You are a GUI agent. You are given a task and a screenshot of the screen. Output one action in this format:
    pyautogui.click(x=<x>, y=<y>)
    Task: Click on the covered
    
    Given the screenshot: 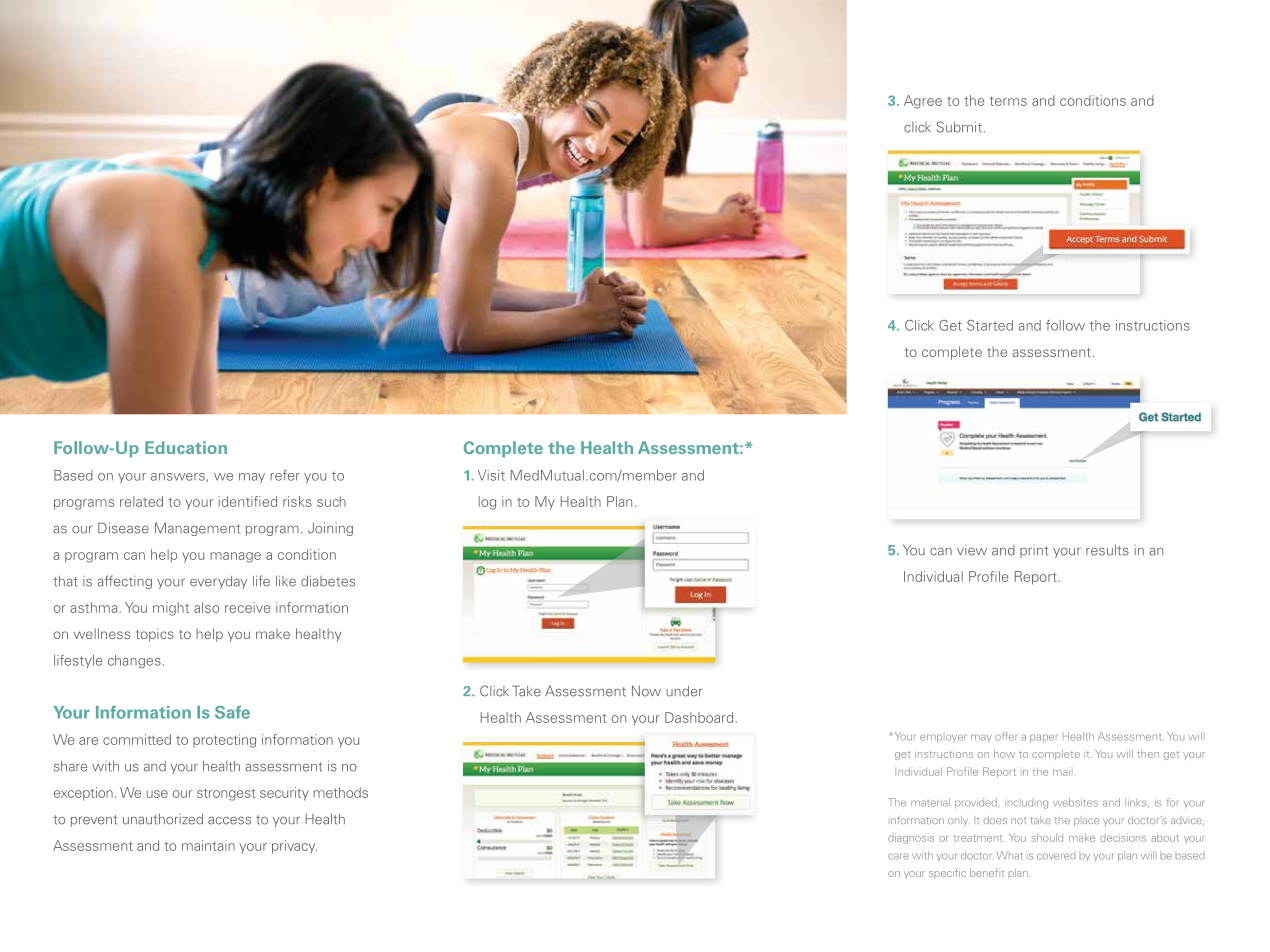 What is the action you would take?
    pyautogui.click(x=1056, y=855)
